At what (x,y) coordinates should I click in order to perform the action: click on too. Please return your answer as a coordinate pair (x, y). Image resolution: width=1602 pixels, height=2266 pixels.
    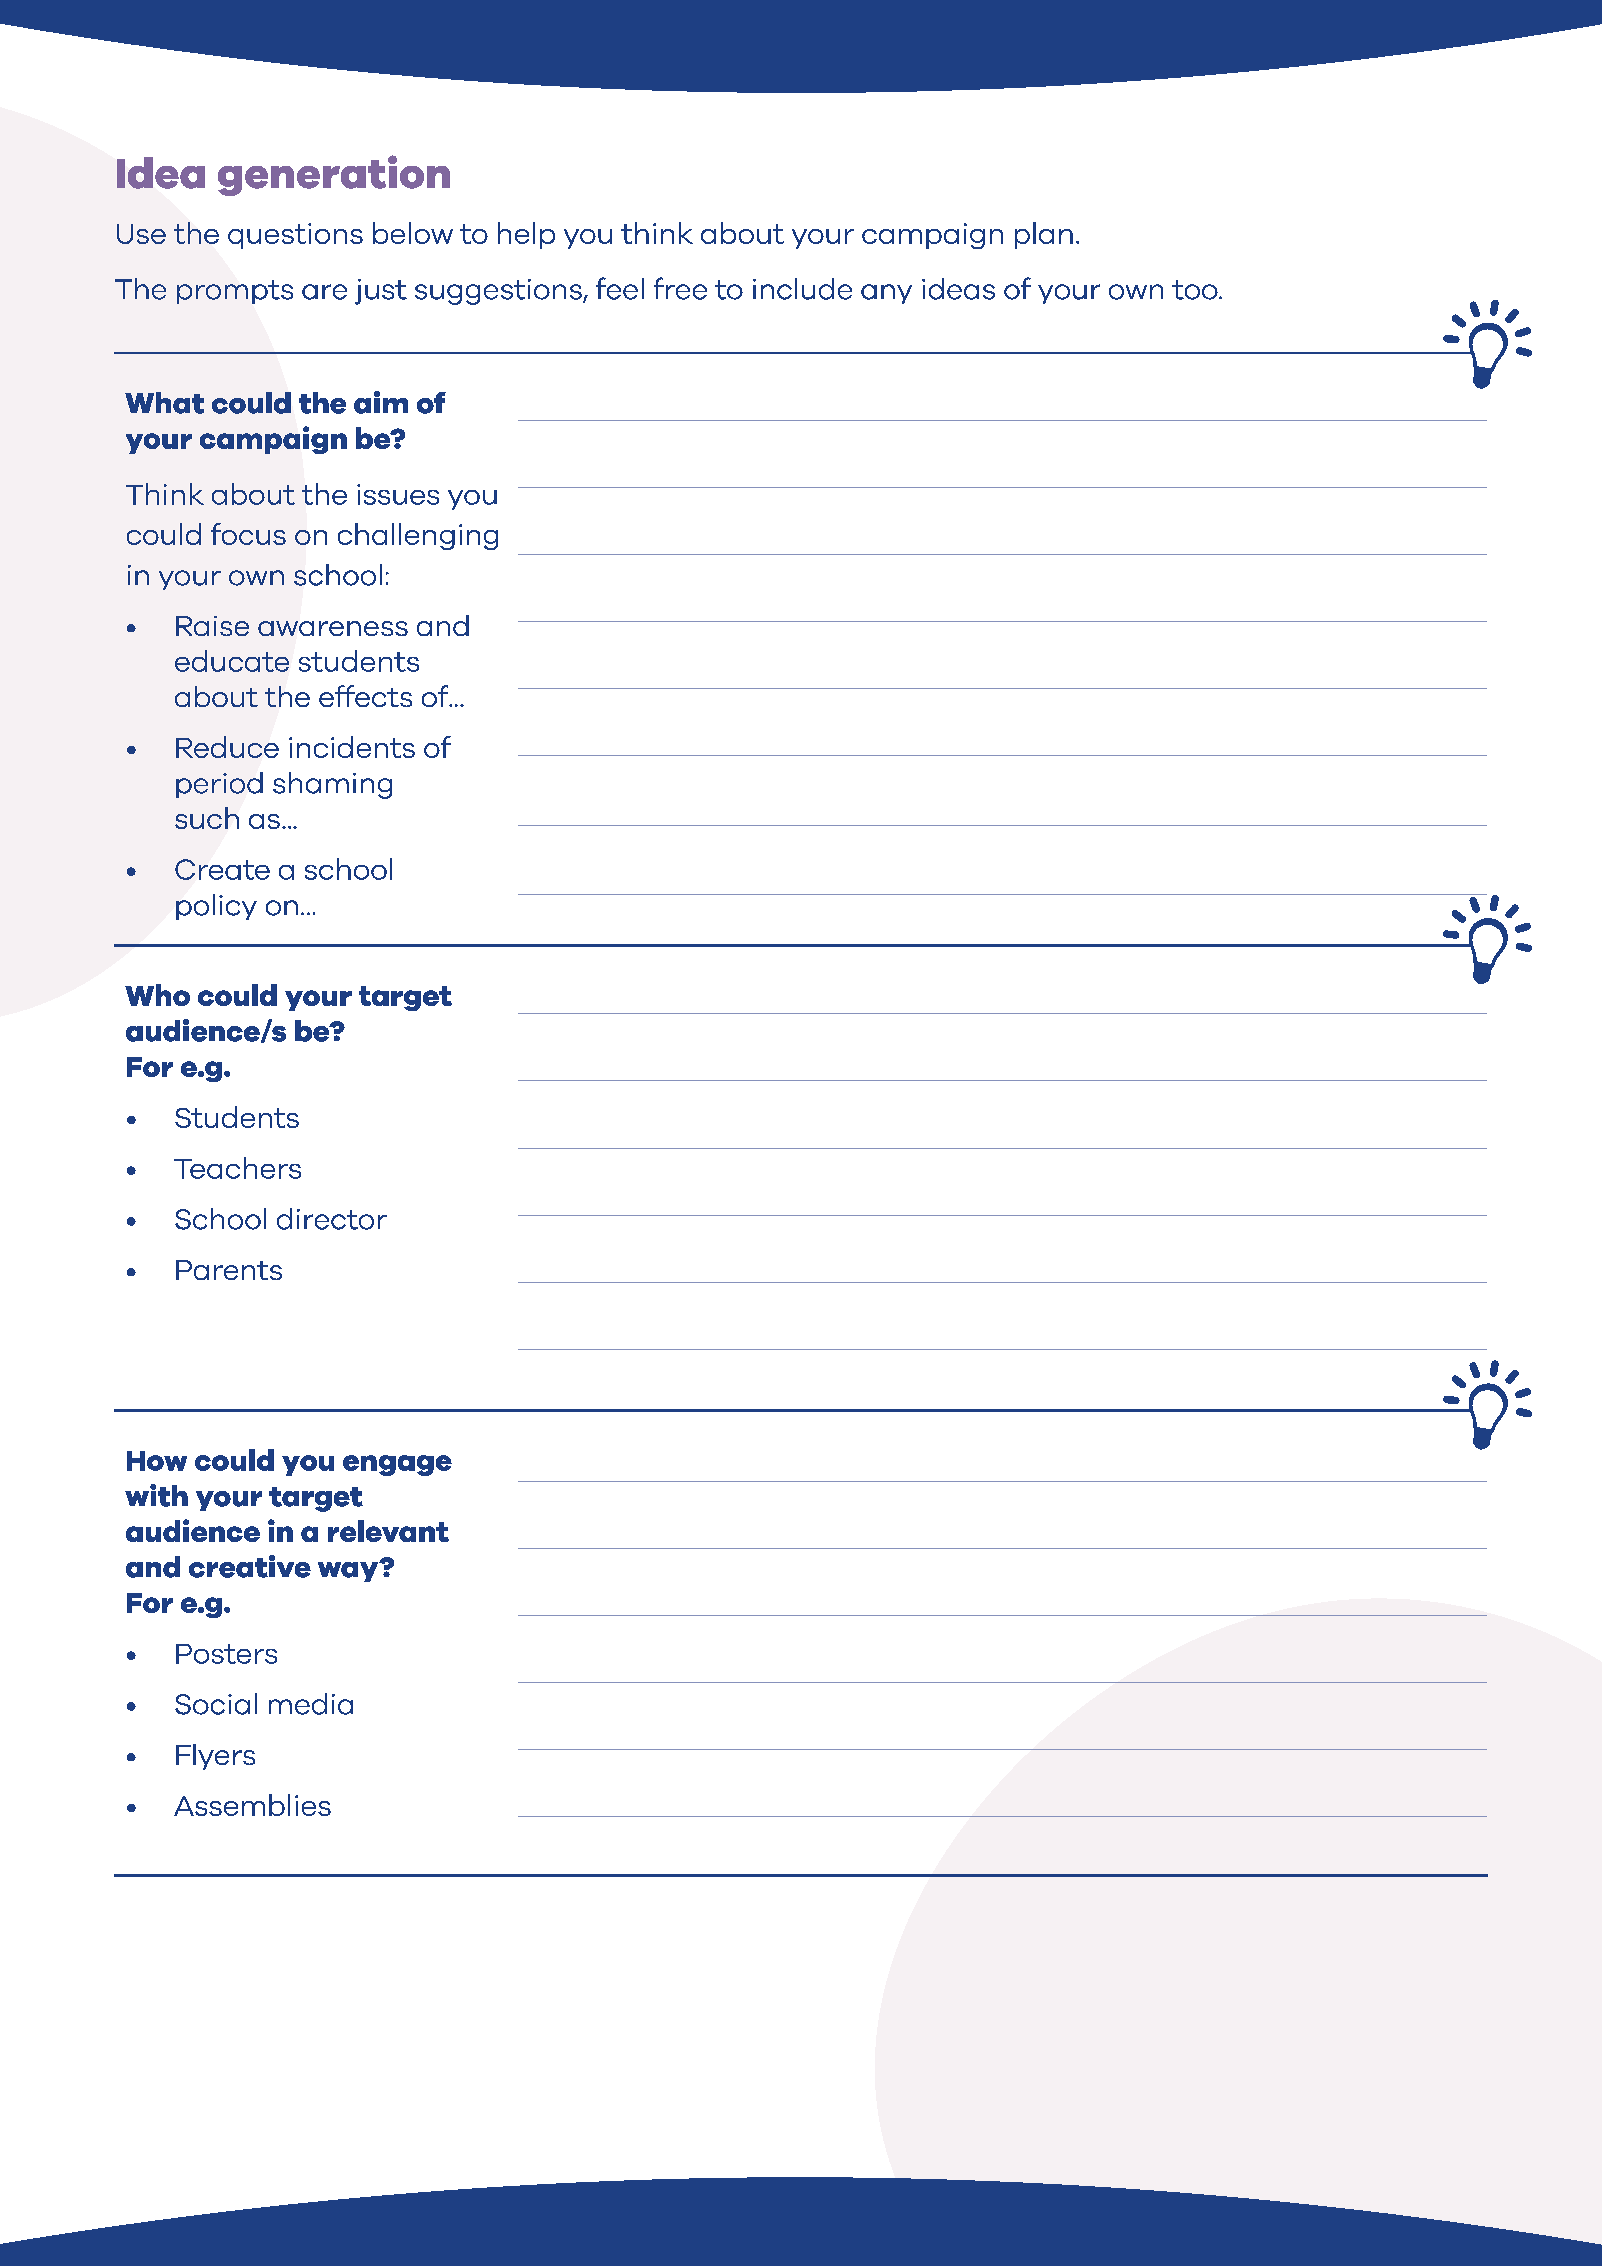
    Looking at the image, I should click on (1196, 290).
